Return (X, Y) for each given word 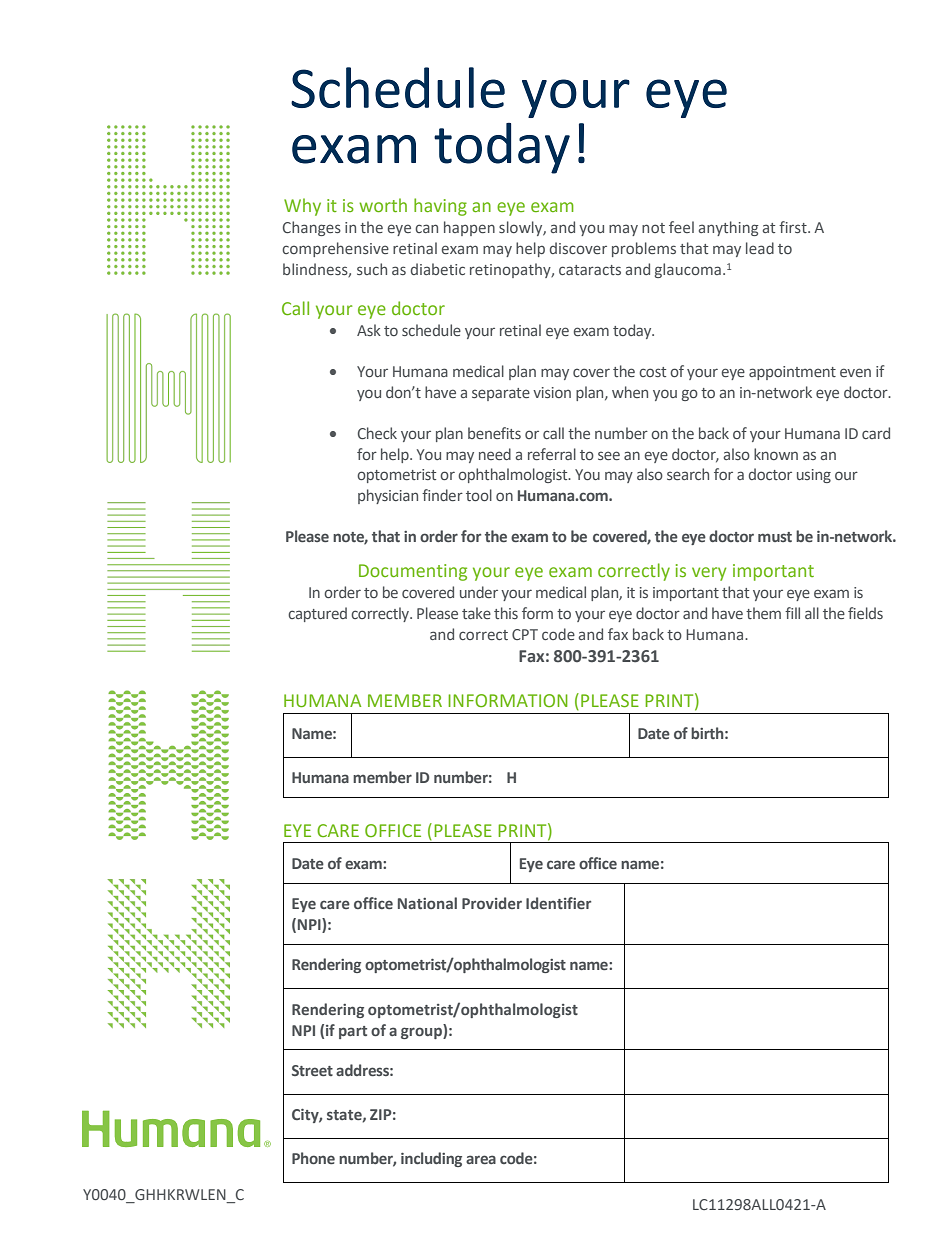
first (794, 227)
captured (317, 614)
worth (383, 205)
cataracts (590, 270)
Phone (313, 1158)
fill (792, 613)
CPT (525, 634)
